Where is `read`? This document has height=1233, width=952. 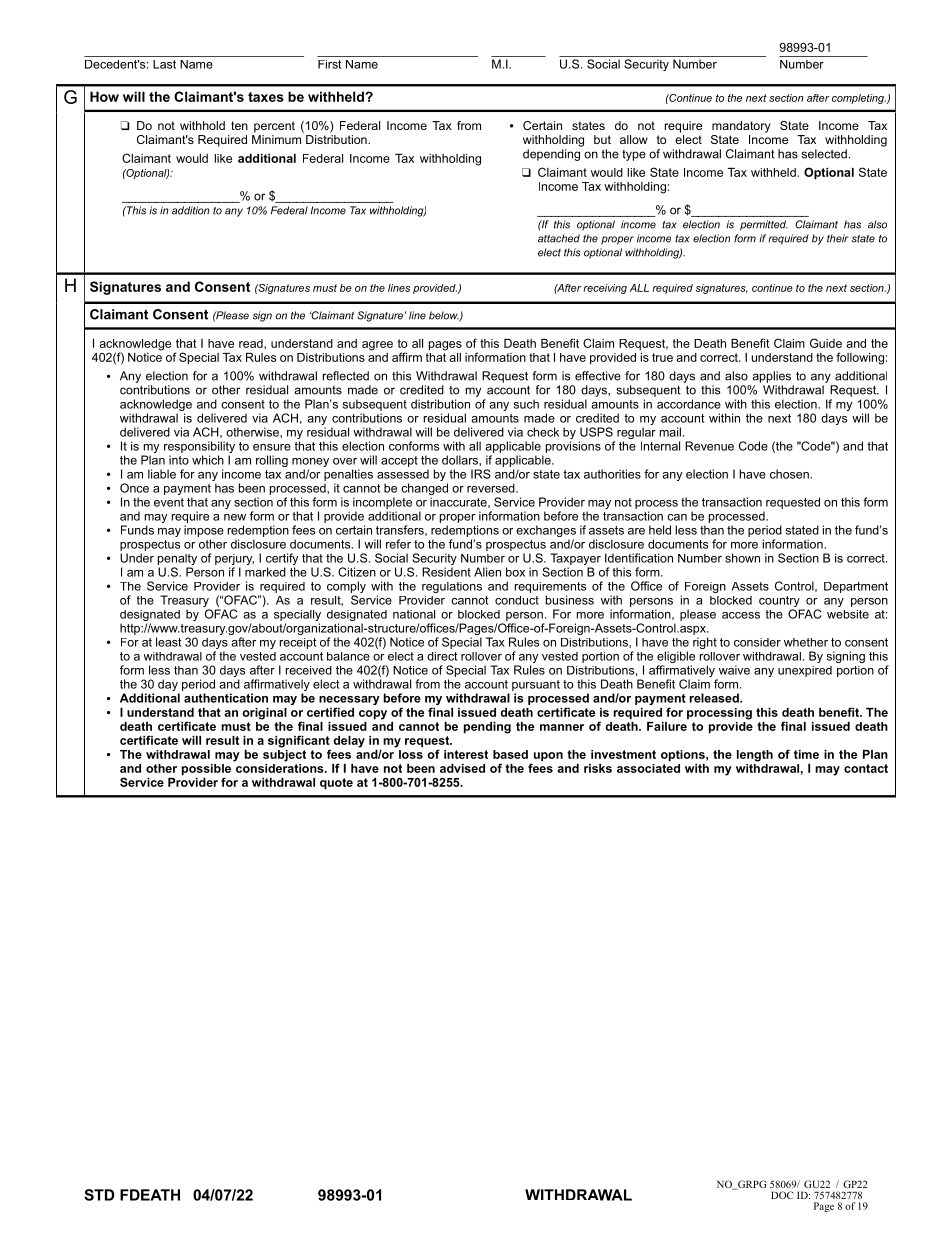 read is located at coordinates (252, 343).
